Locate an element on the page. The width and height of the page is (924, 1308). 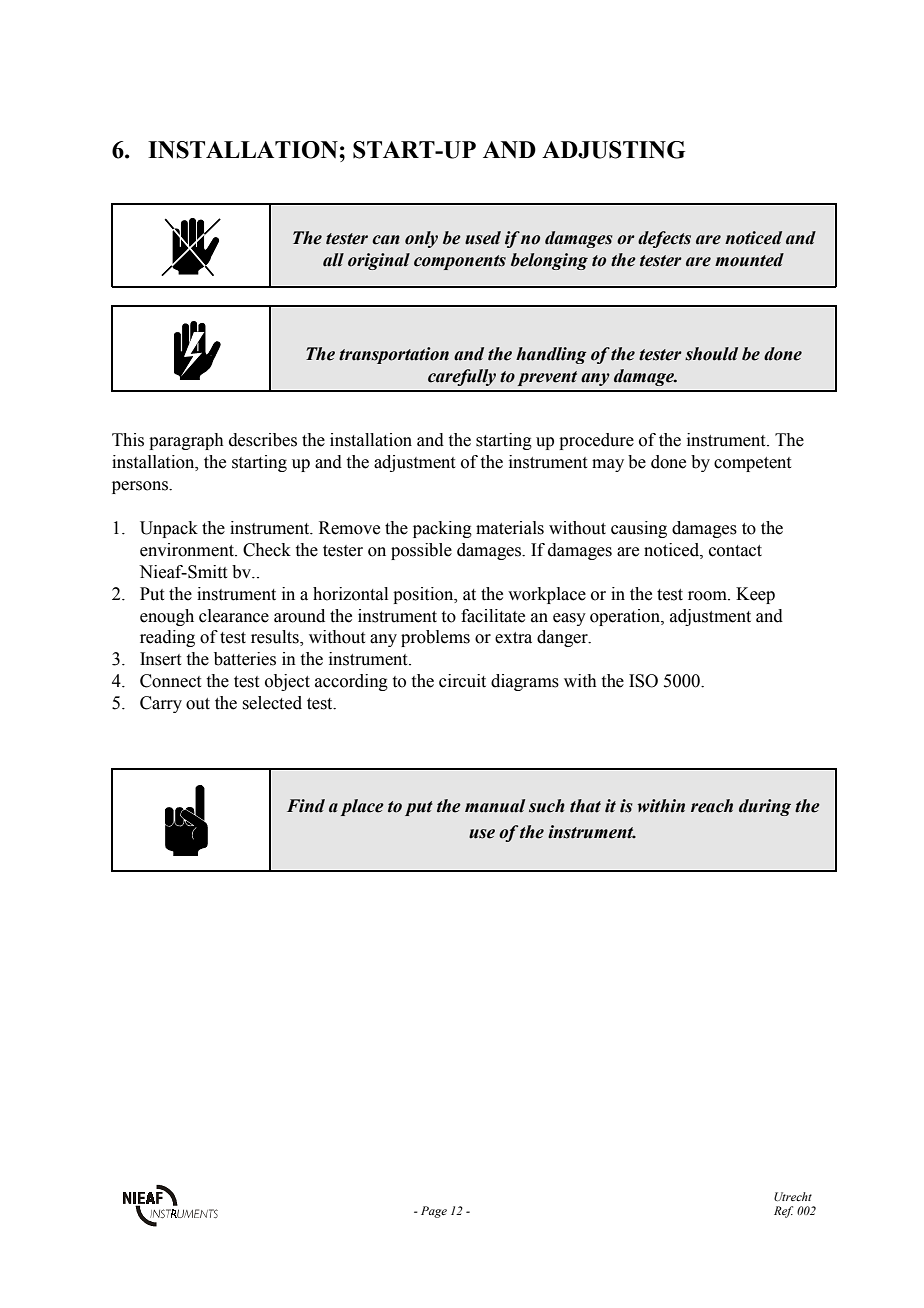
can is located at coordinates (386, 240).
